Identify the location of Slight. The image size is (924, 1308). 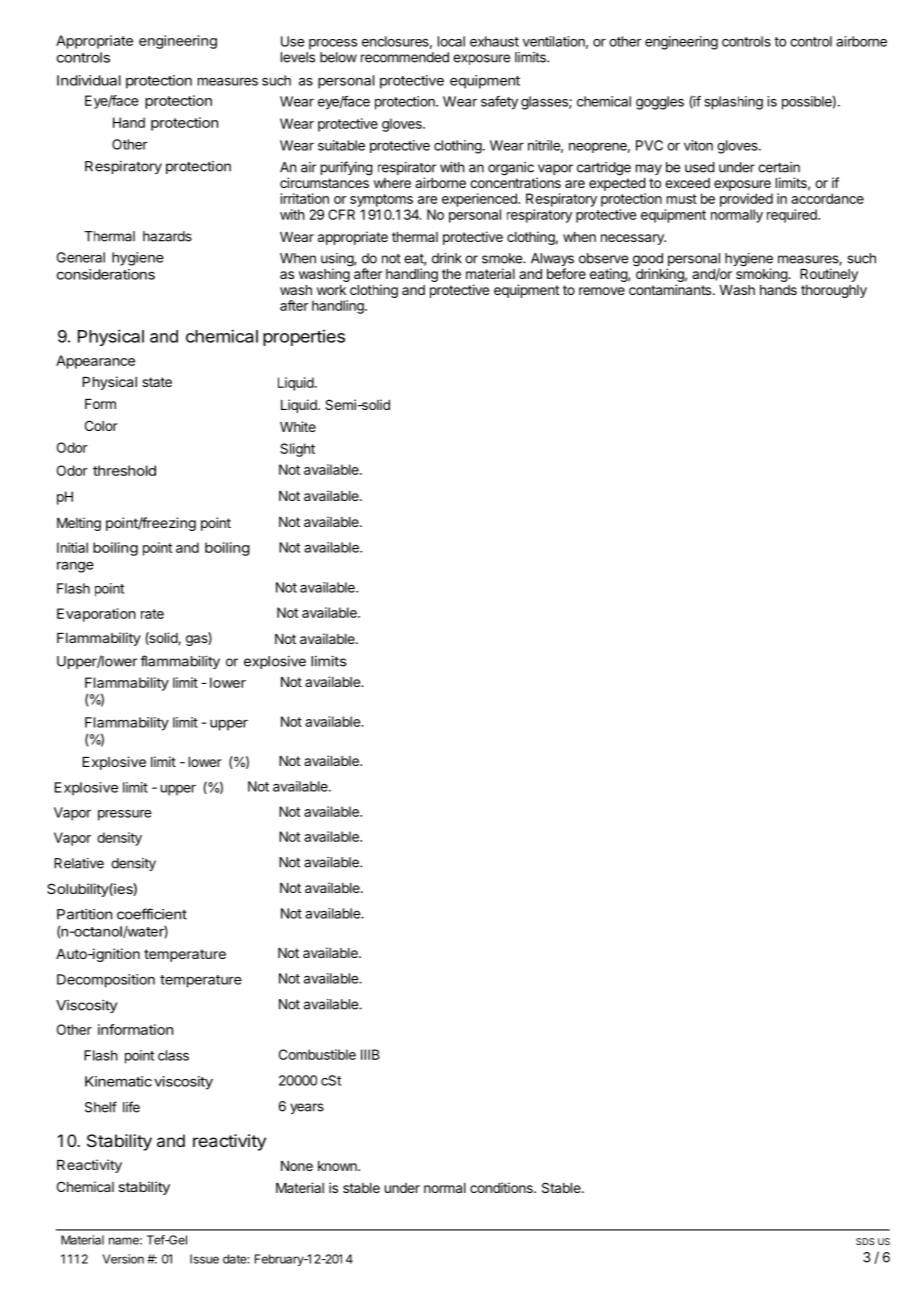
(297, 450).
